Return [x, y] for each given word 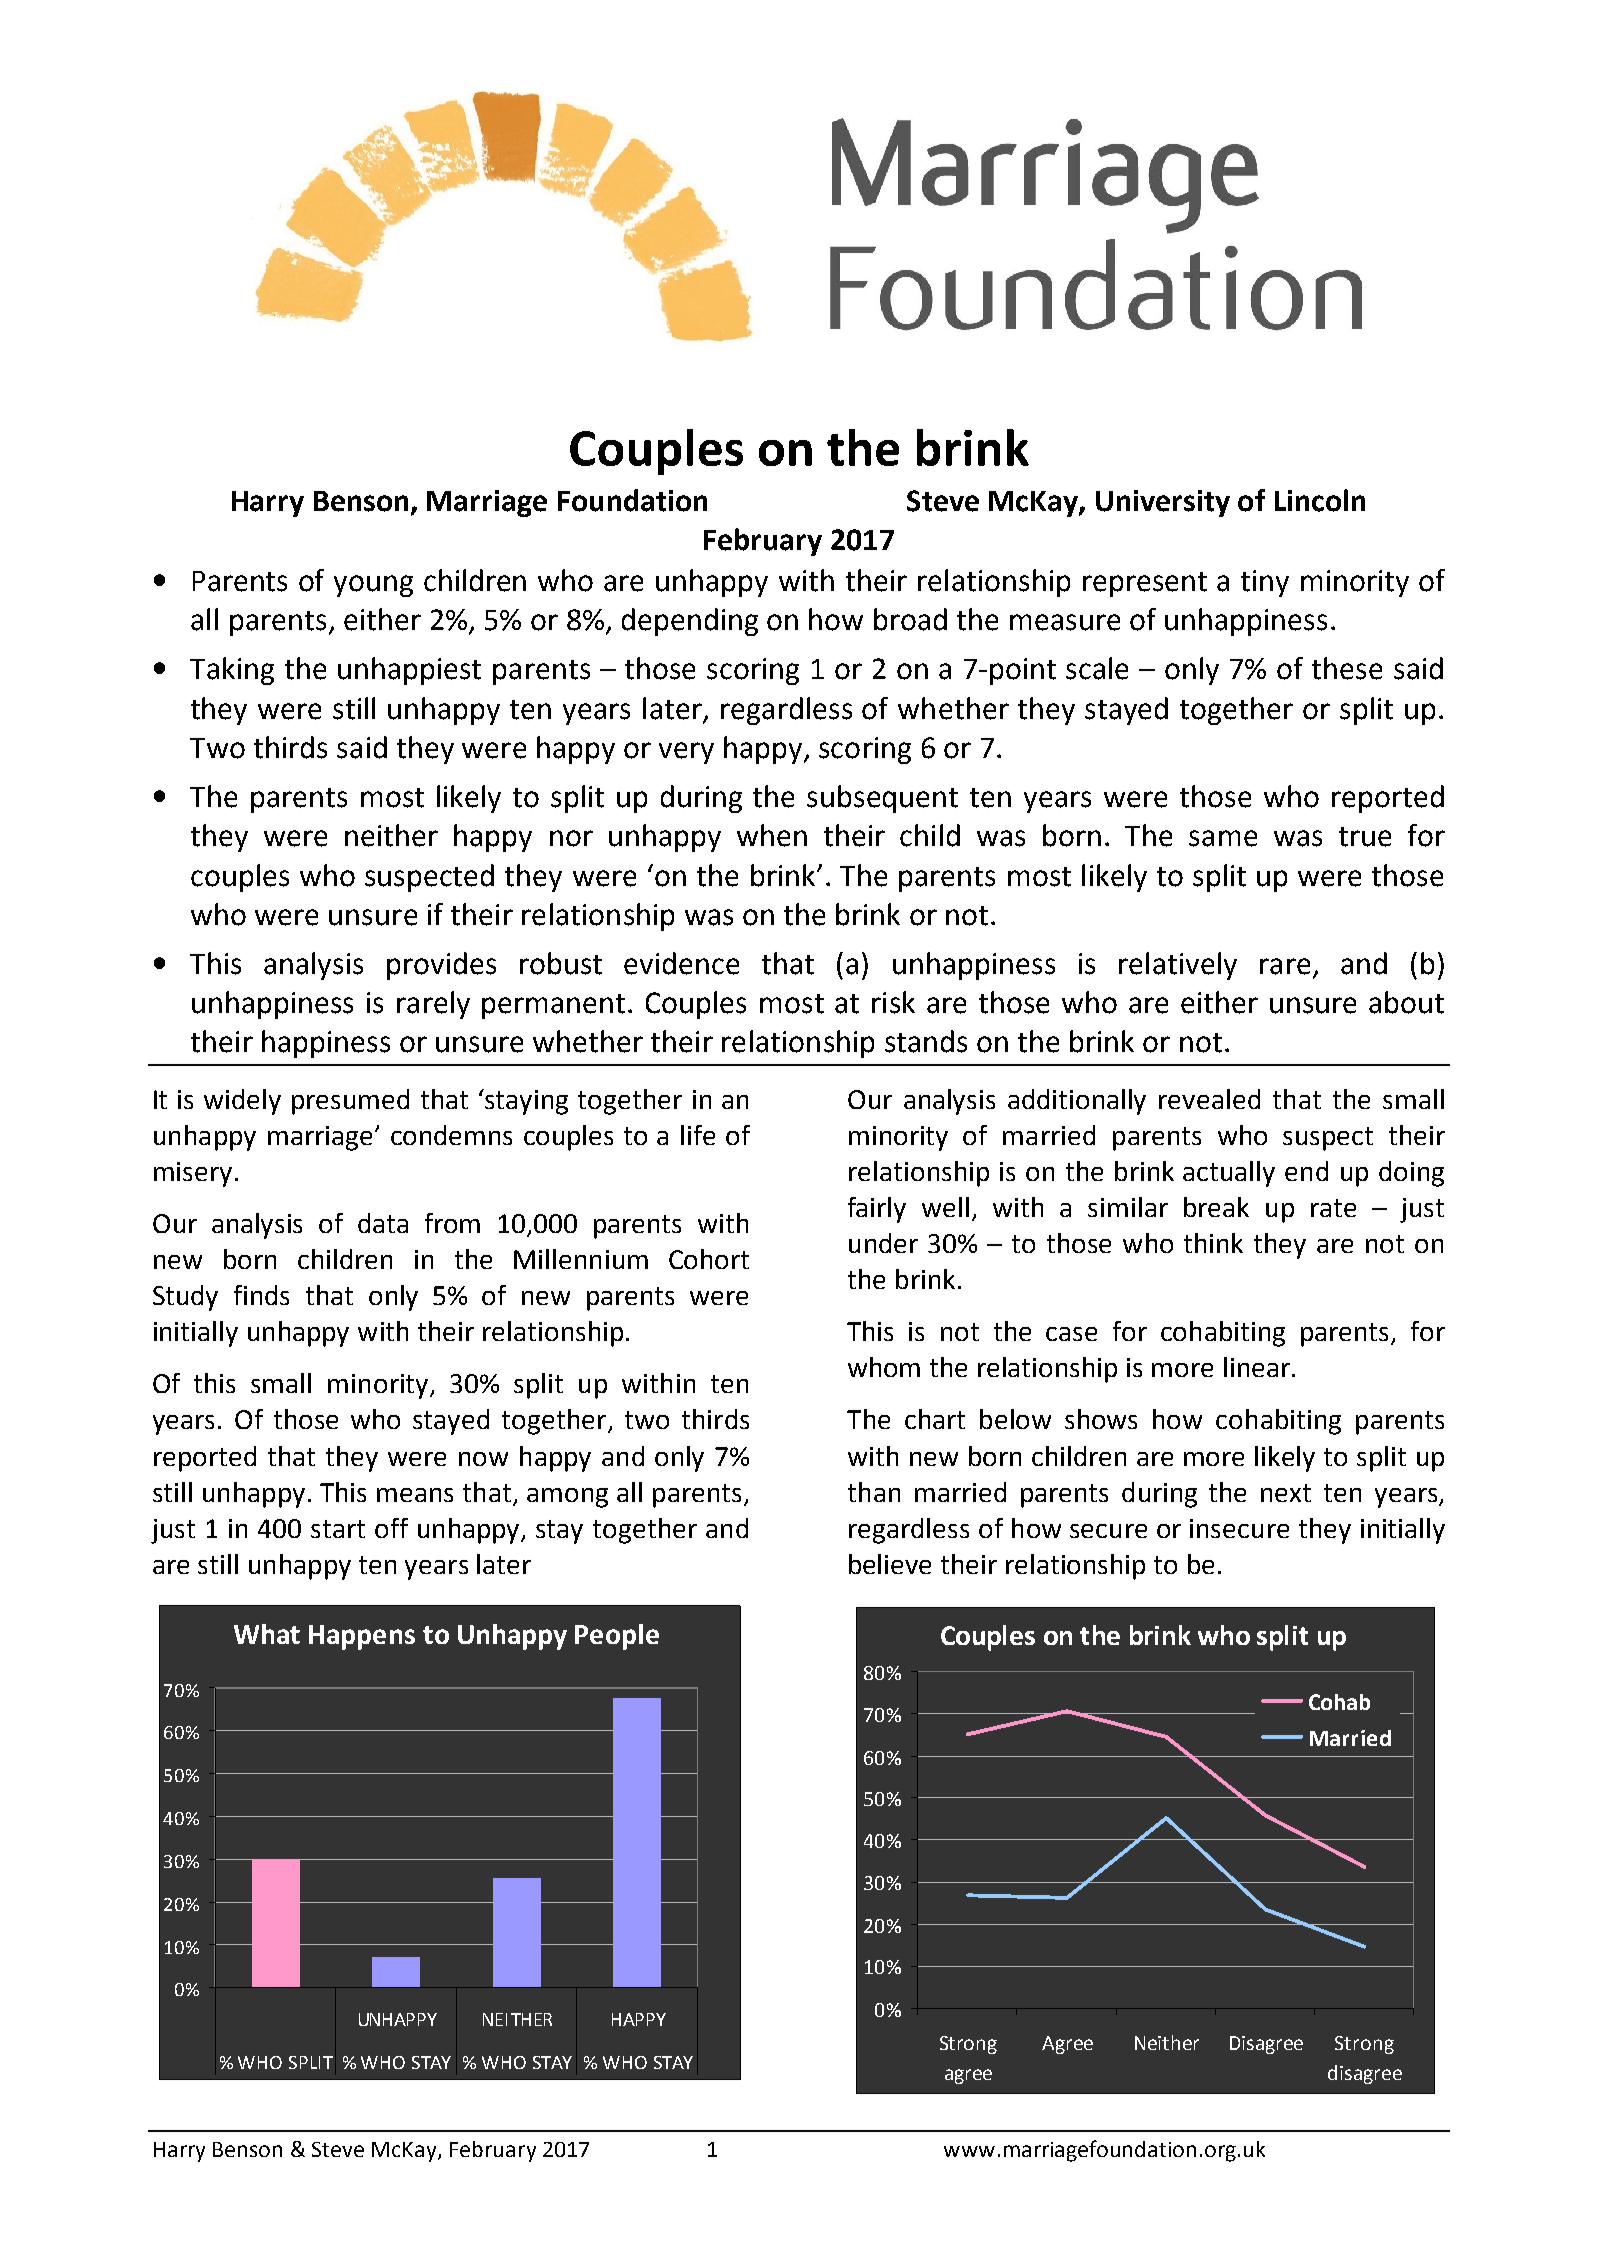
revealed [1209, 1099]
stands [926, 1041]
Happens [362, 1637]
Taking [232, 671]
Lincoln [1320, 500]
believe [890, 1564]
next [1286, 1493]
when [772, 835]
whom [884, 1367]
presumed [350, 1102]
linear [1257, 1367]
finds [261, 1295]
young [373, 586]
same [1223, 838]
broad [910, 619]
